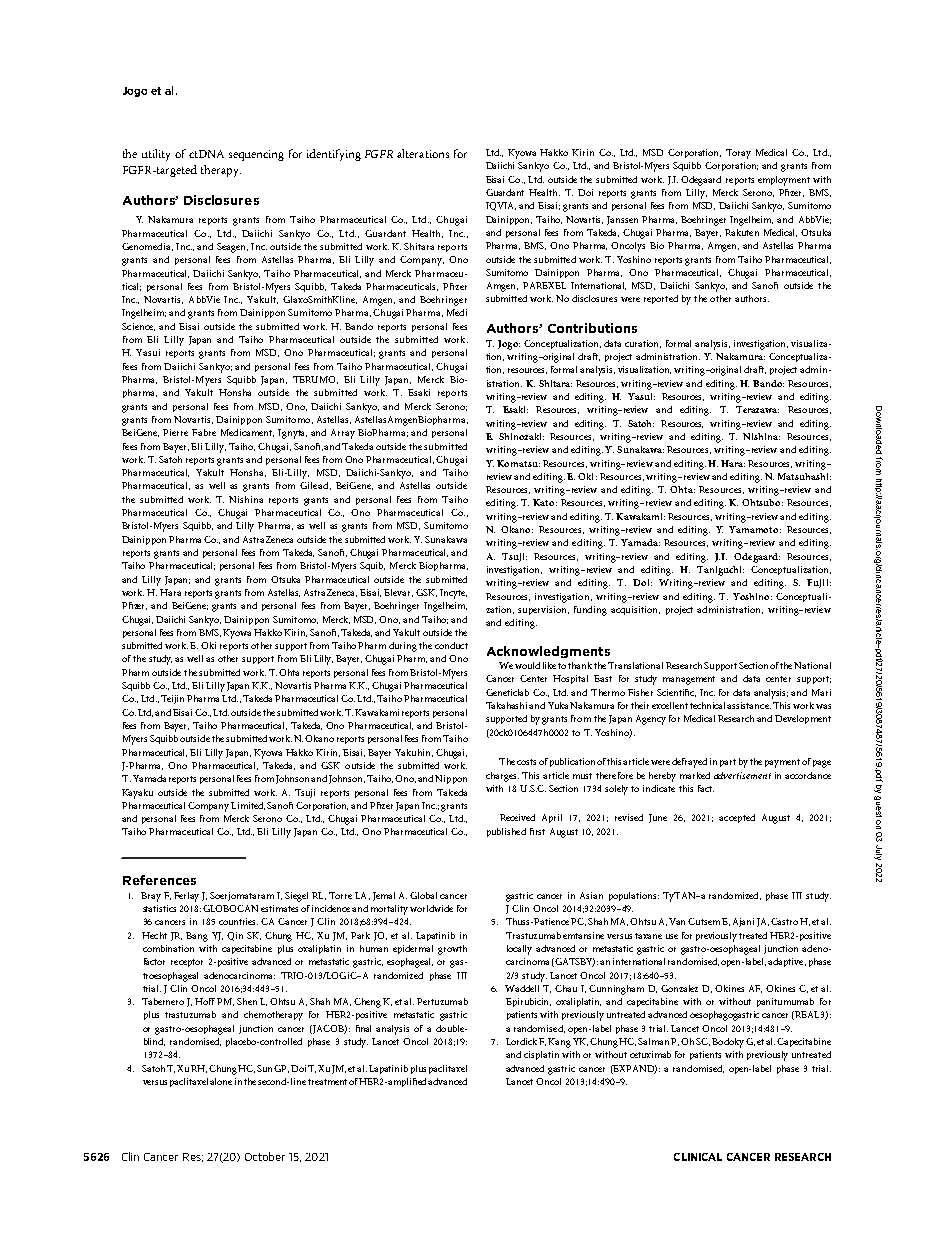 This screenshot has width=952, height=1246. I want to click on sequencing, so click(256, 155).
